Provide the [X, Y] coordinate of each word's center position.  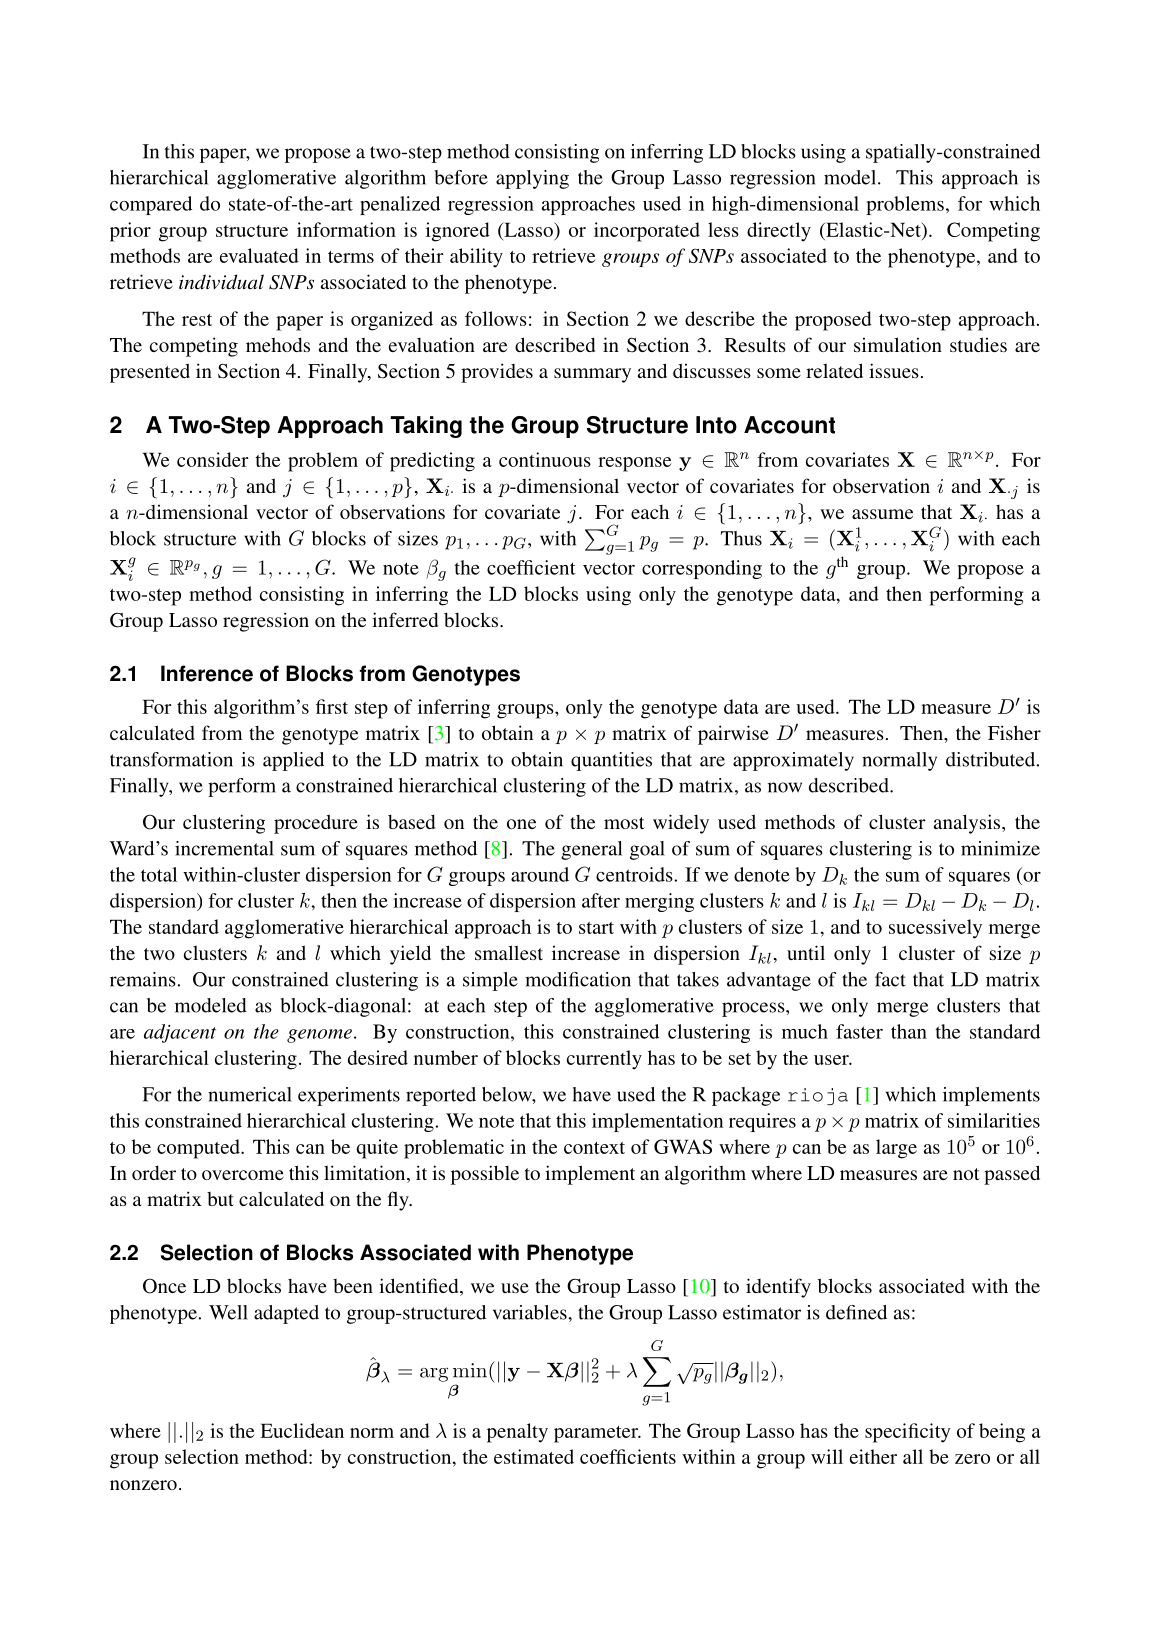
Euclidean [302, 1430]
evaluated [259, 255]
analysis [968, 824]
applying [532, 179]
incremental [224, 848]
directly [779, 232]
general [591, 850]
